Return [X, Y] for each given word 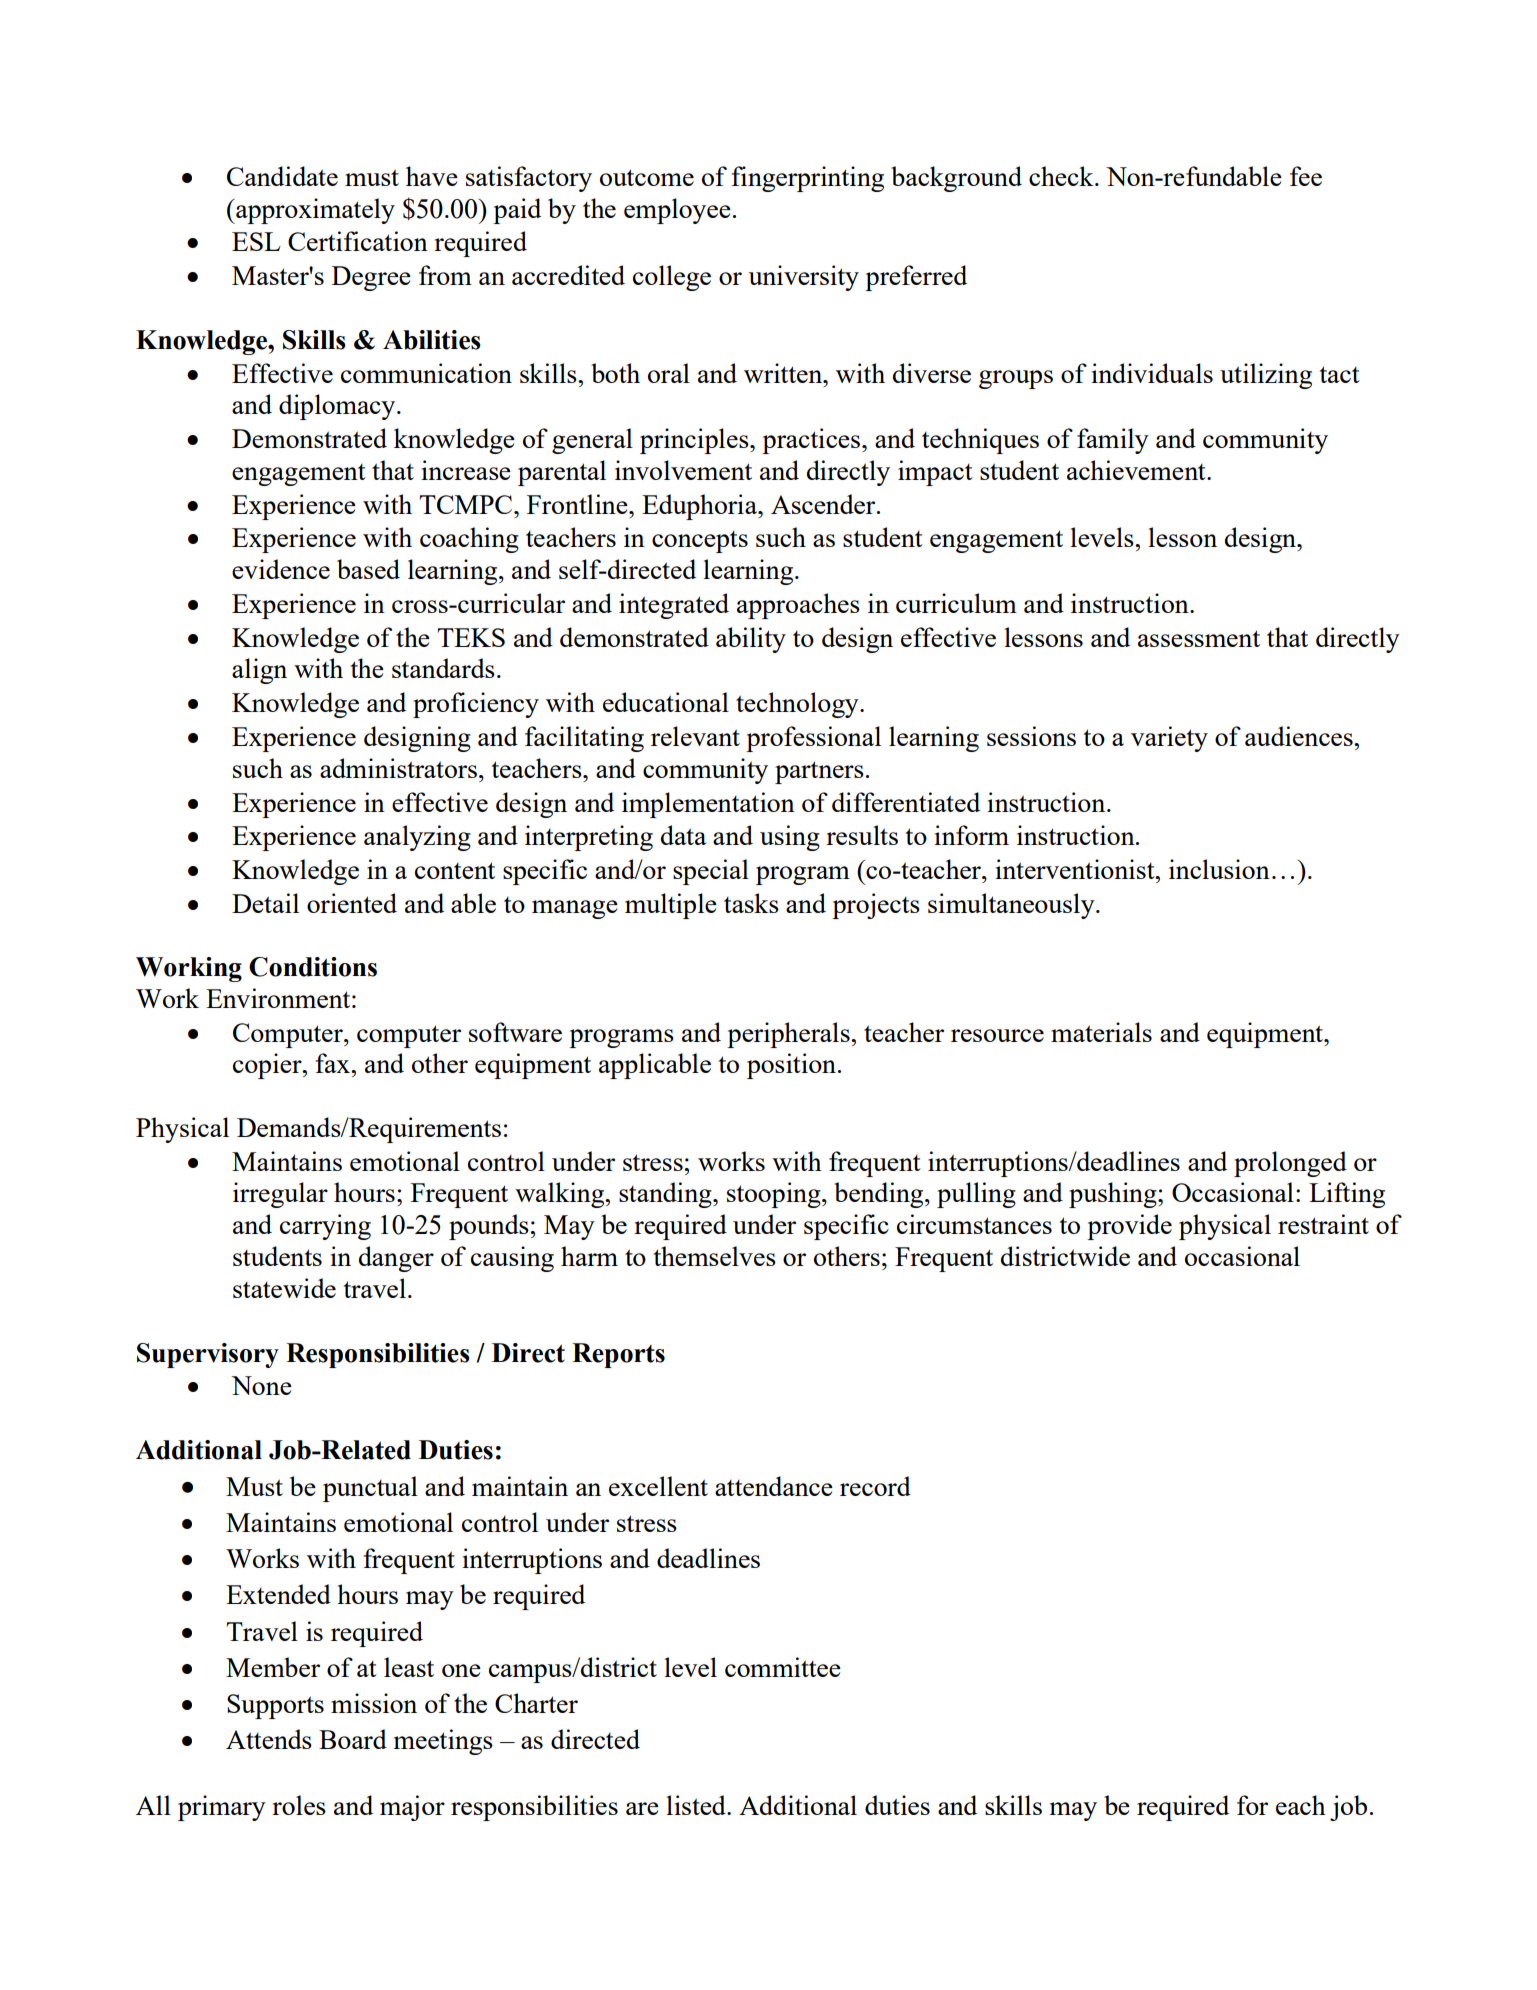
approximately [314, 211]
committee [783, 1667]
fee [1306, 176]
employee [677, 211]
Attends [269, 1739]
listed [697, 1805]
